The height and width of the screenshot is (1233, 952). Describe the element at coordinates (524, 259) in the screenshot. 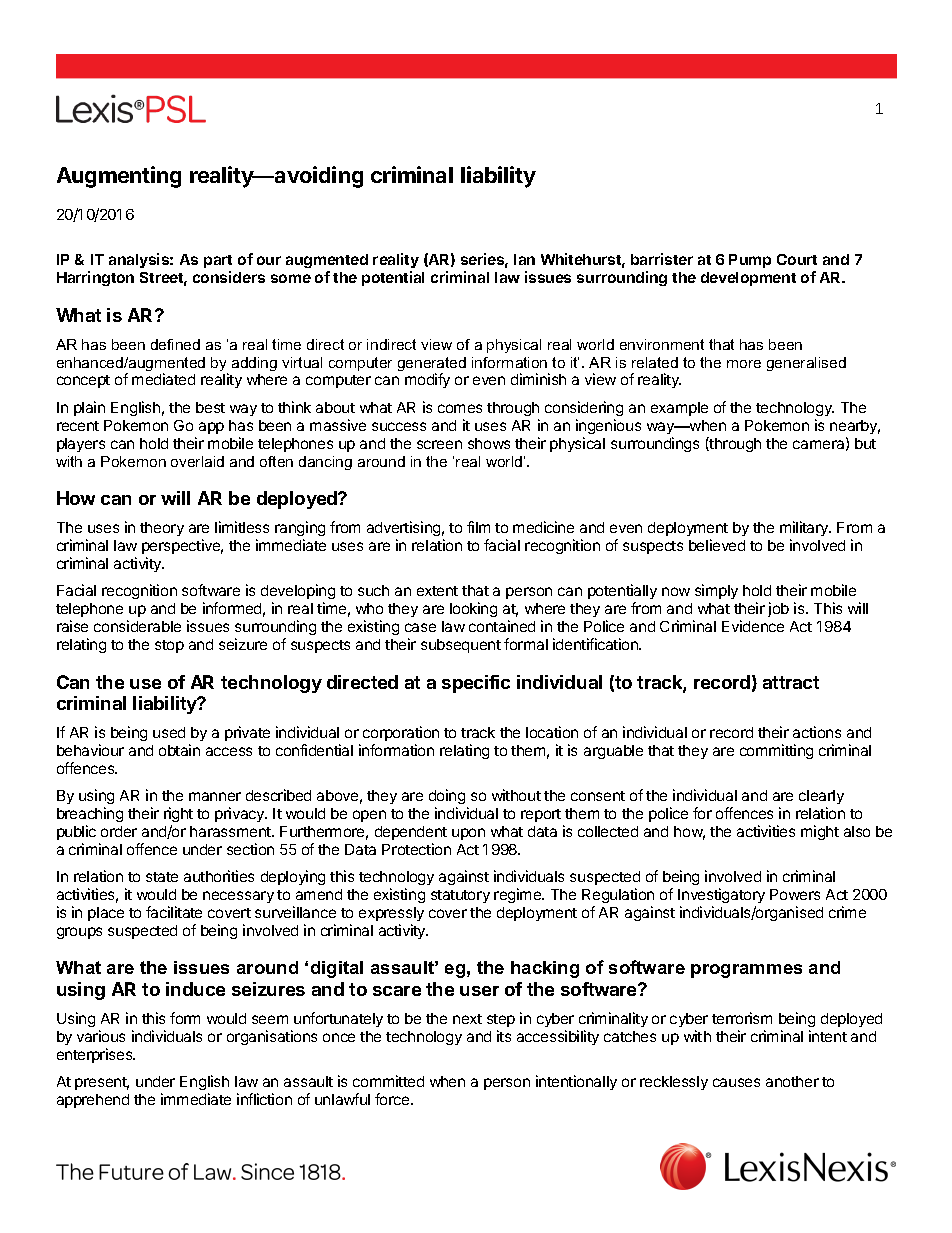

I see `Ian` at that location.
